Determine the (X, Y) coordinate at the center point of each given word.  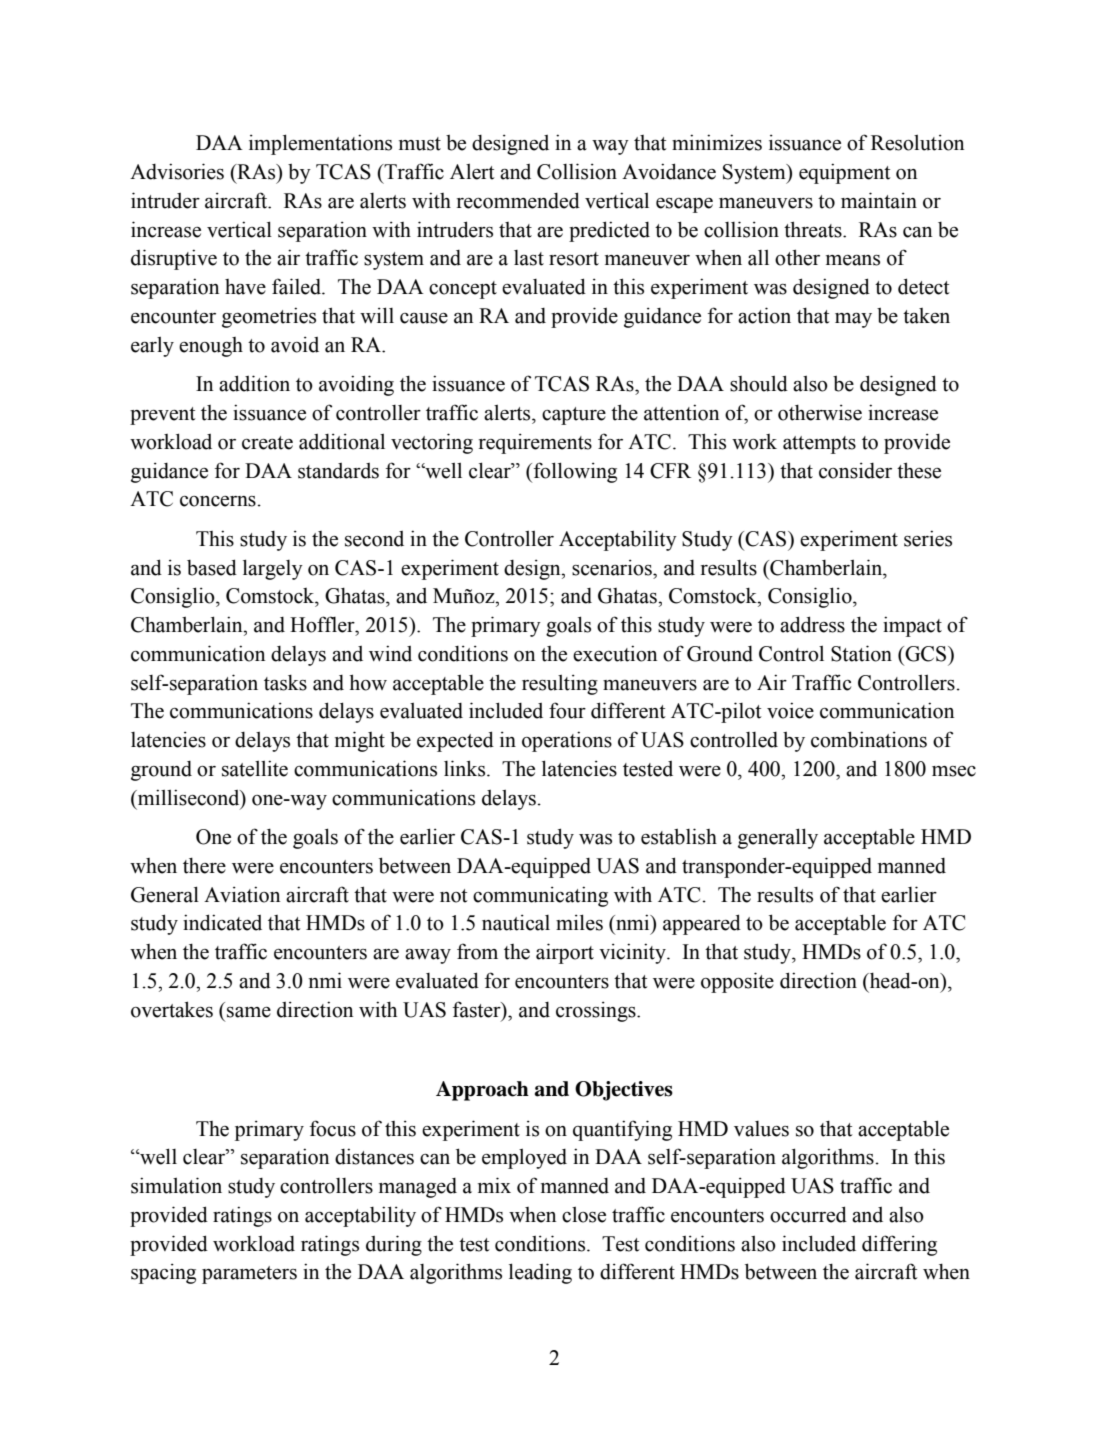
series (928, 538)
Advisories (177, 171)
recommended (518, 200)
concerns (218, 501)
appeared (702, 924)
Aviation (242, 894)
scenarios (613, 567)
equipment (845, 173)
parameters (249, 1275)
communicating (540, 896)
